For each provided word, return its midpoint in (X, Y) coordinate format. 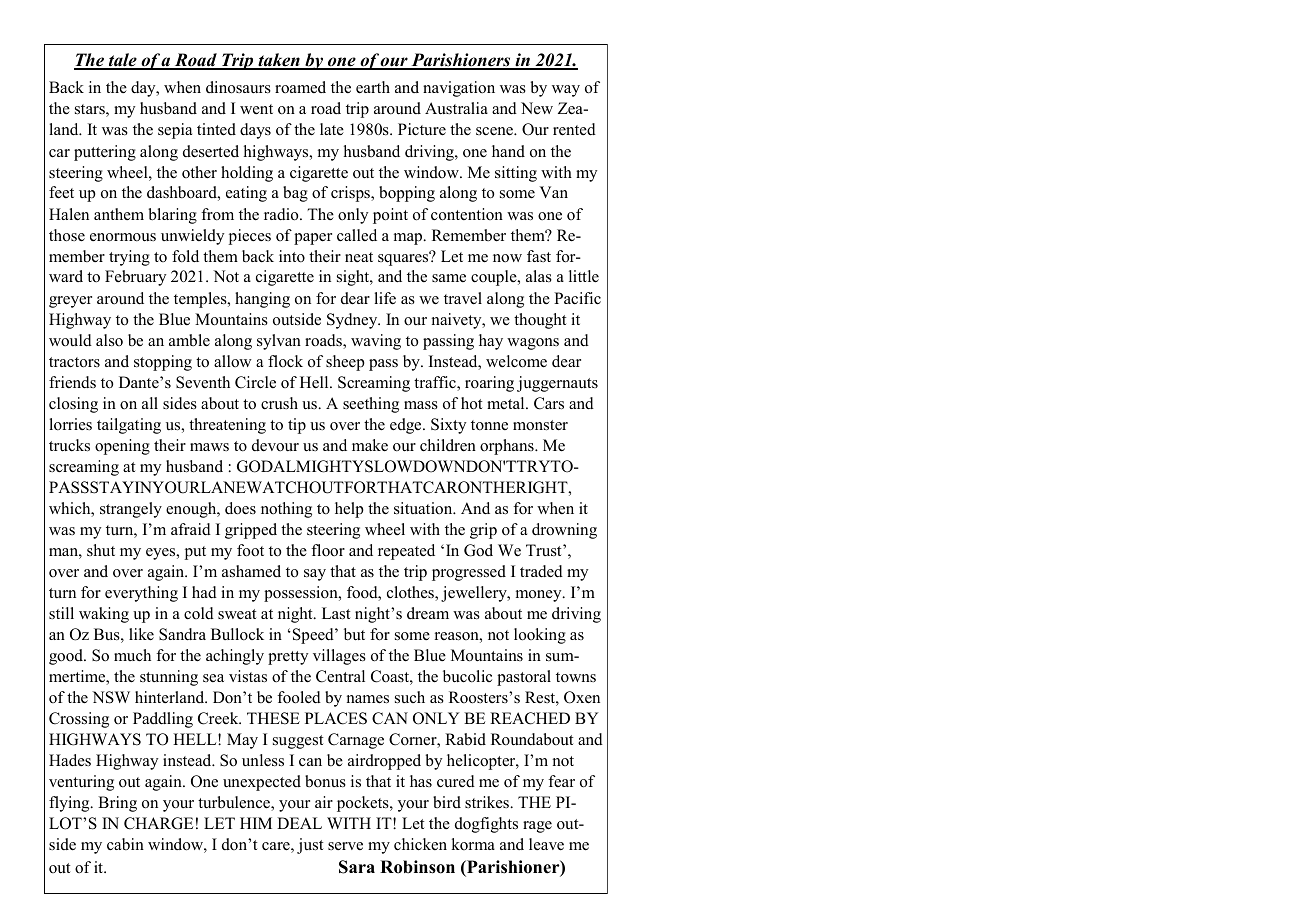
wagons (533, 344)
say (315, 575)
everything (141, 594)
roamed (300, 87)
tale (123, 61)
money (540, 596)
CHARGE (158, 823)
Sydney (353, 321)
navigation (459, 89)
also (109, 340)
